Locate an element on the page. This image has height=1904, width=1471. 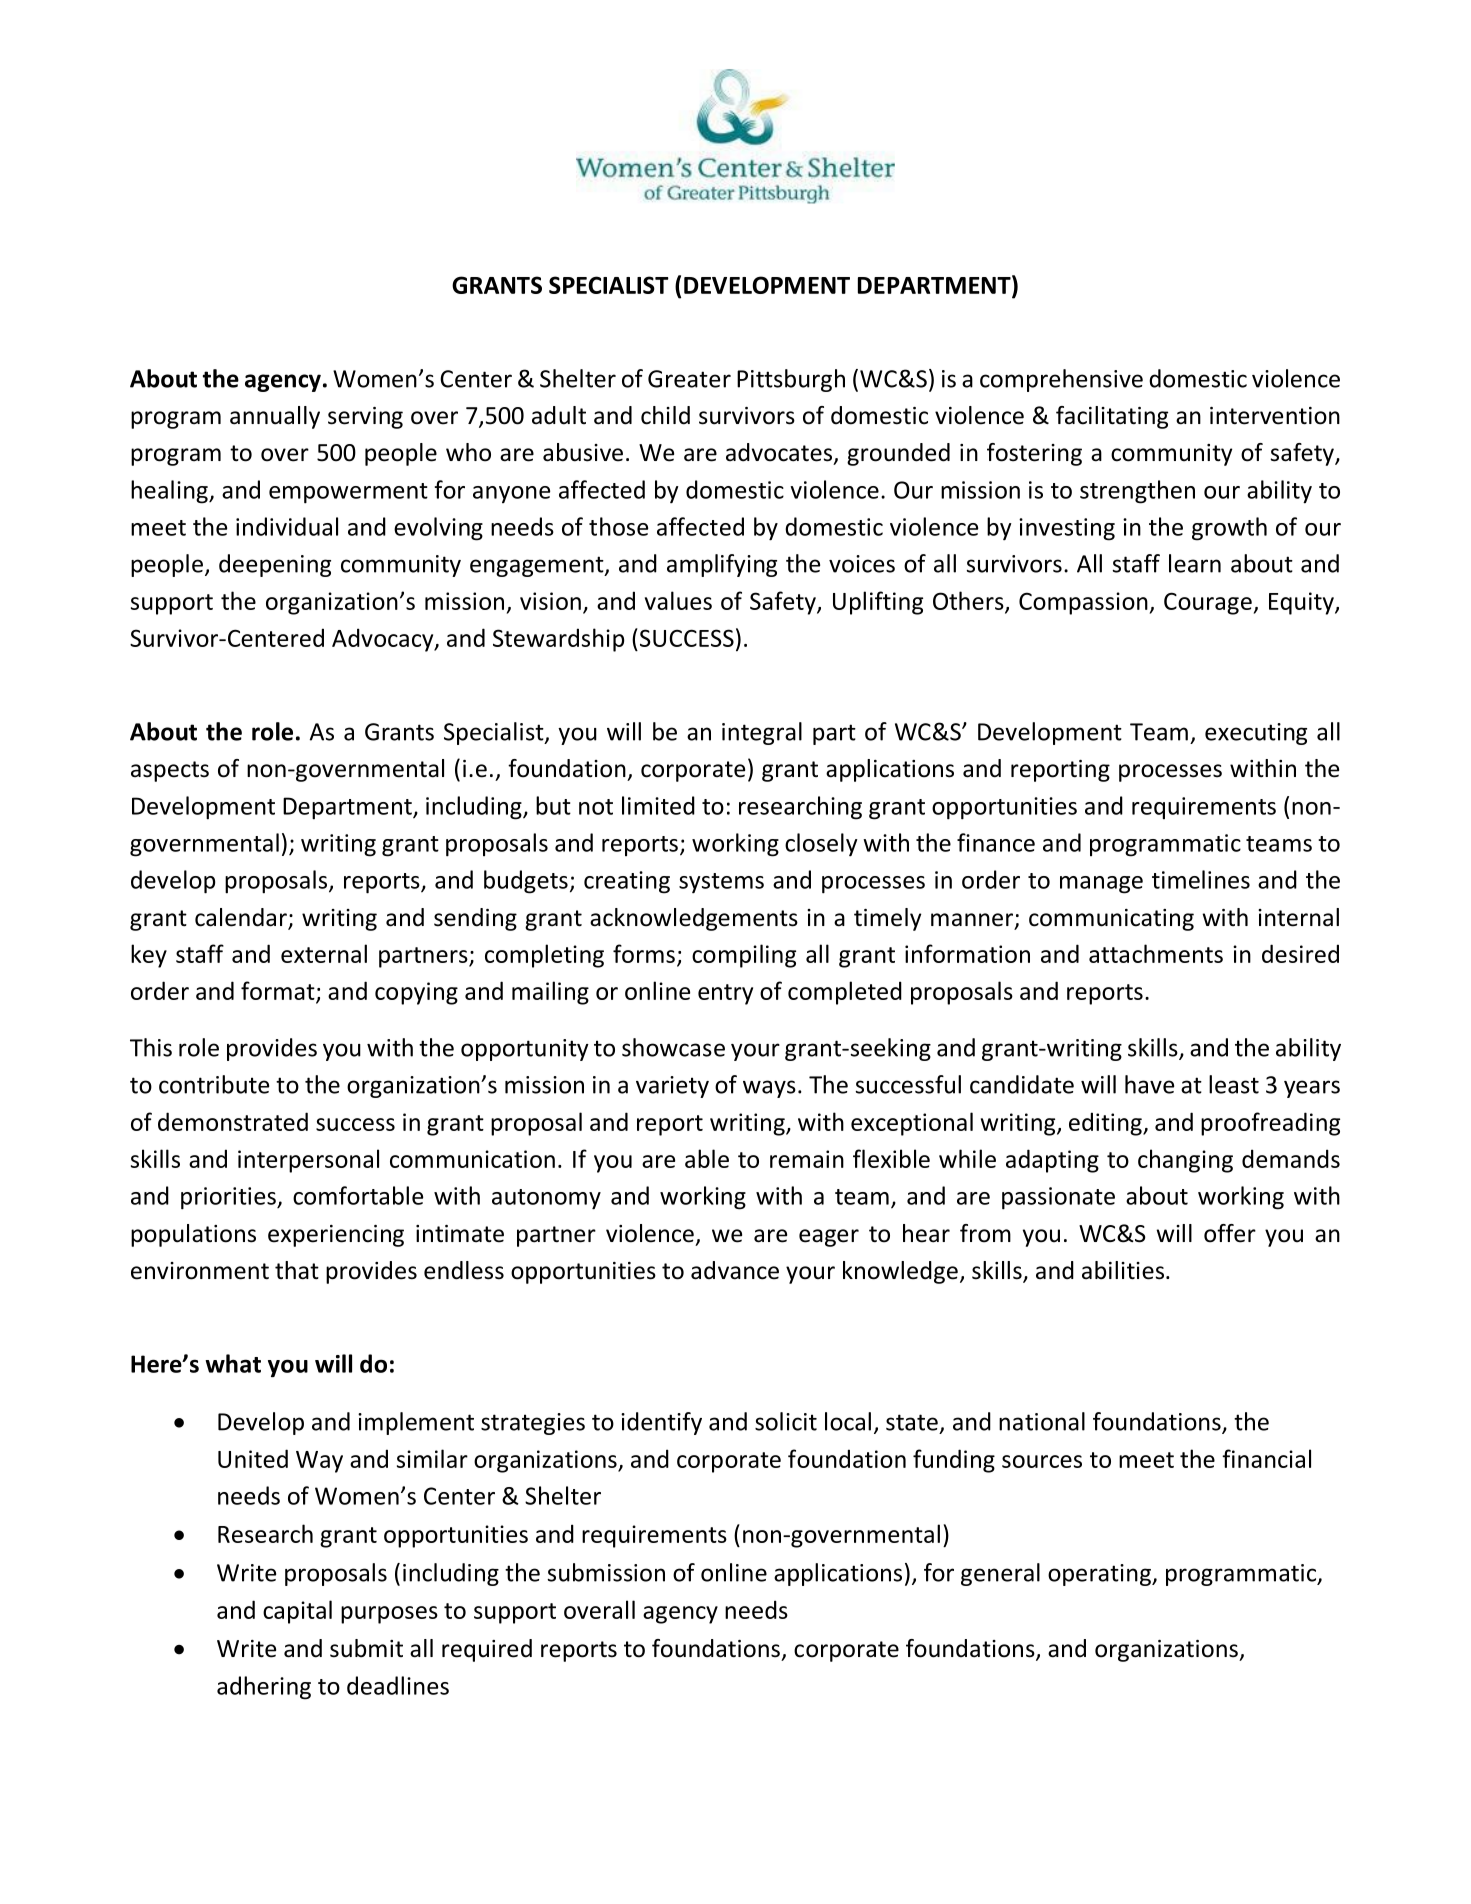
operating is located at coordinates (1100, 1575).
